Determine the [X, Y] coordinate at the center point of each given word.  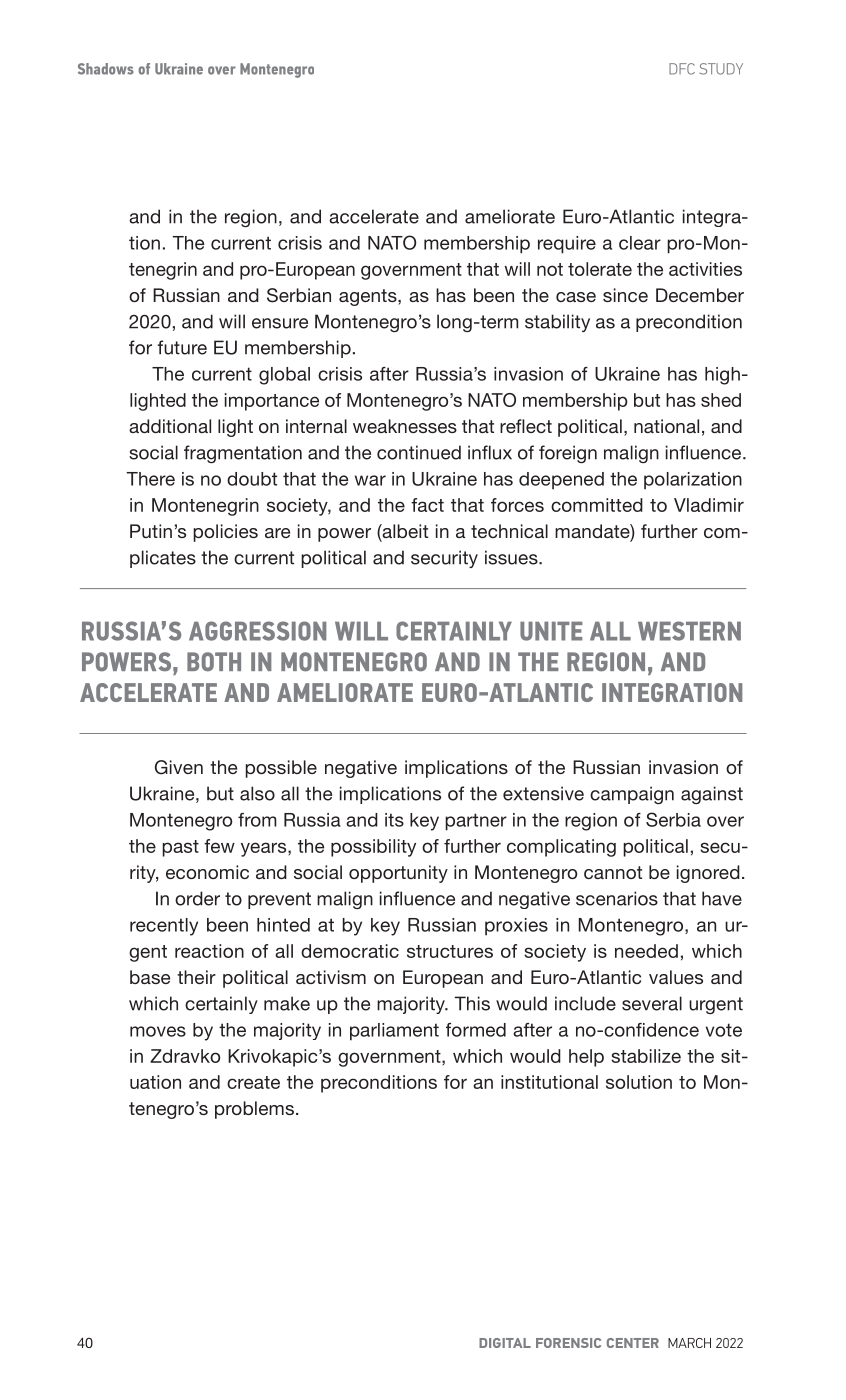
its [394, 820]
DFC [682, 69]
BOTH [214, 661]
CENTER [633, 1343]
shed [721, 400]
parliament [394, 1032]
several [652, 1003]
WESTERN [689, 631]
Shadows [106, 69]
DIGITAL [505, 1343]
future [182, 347]
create [253, 1082]
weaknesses [405, 426]
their [196, 977]
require [567, 245]
